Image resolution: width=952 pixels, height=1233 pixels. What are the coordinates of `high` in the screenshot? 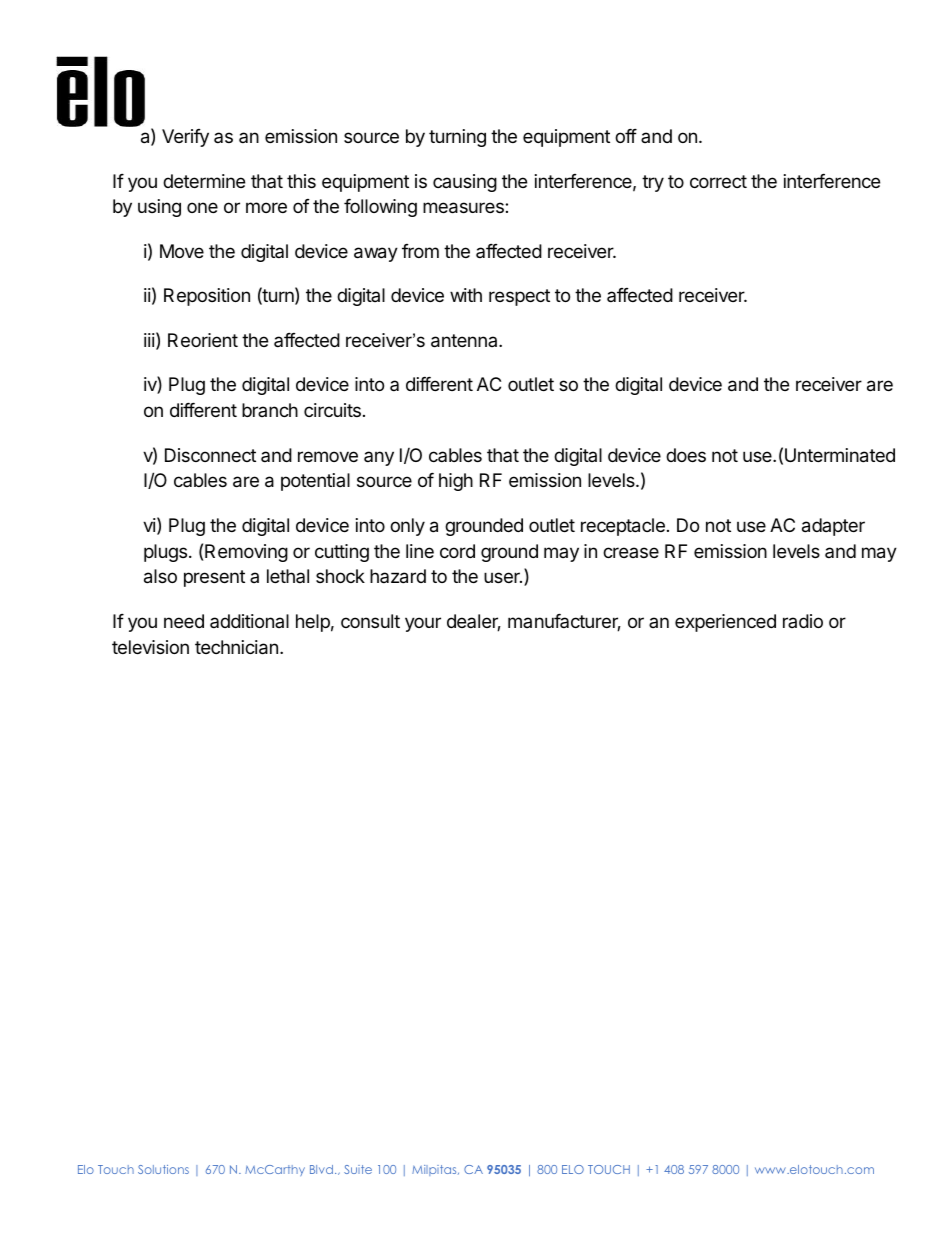 It's located at (456, 482).
